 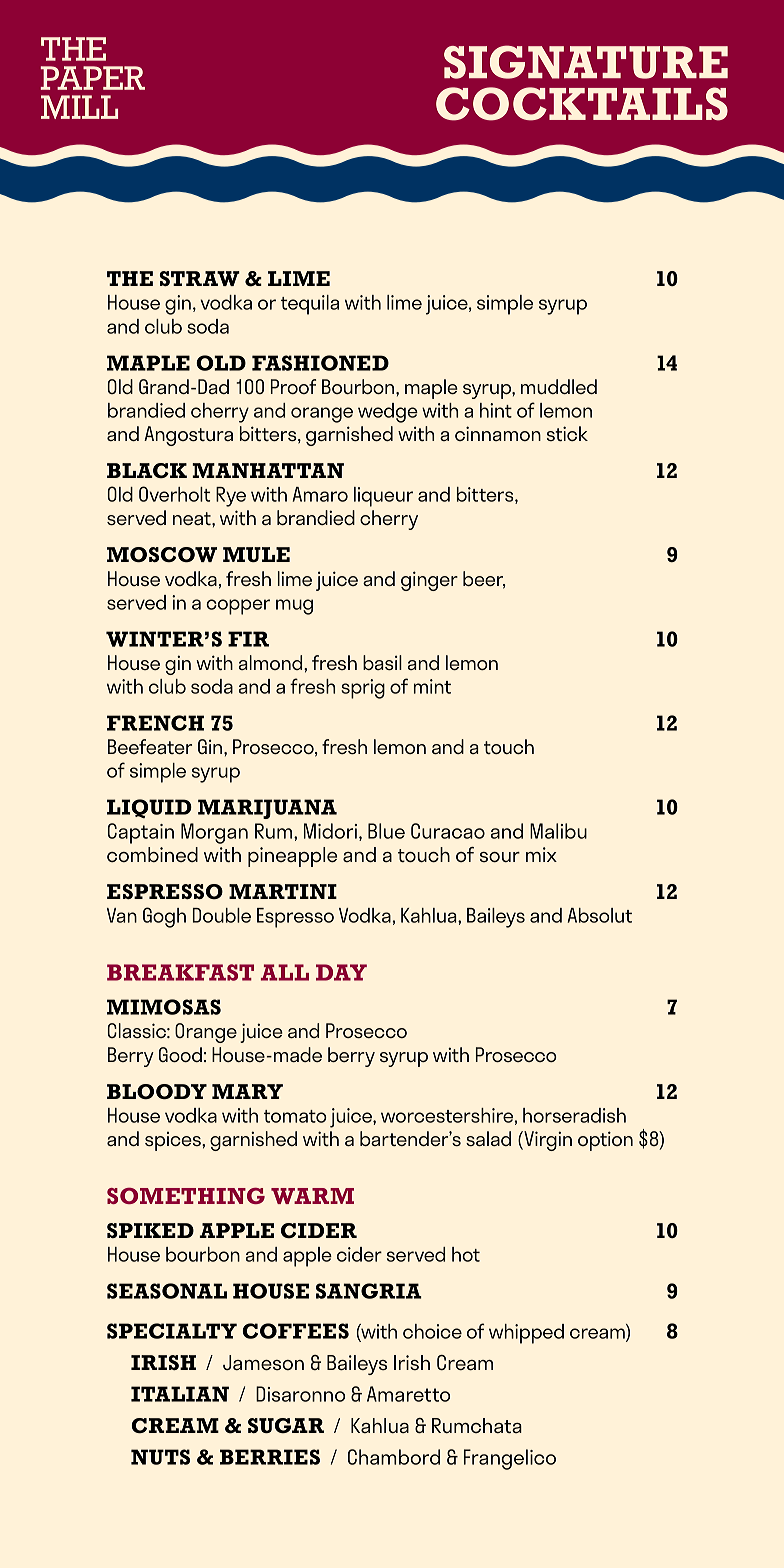 I want to click on liqueur, so click(x=383, y=497).
